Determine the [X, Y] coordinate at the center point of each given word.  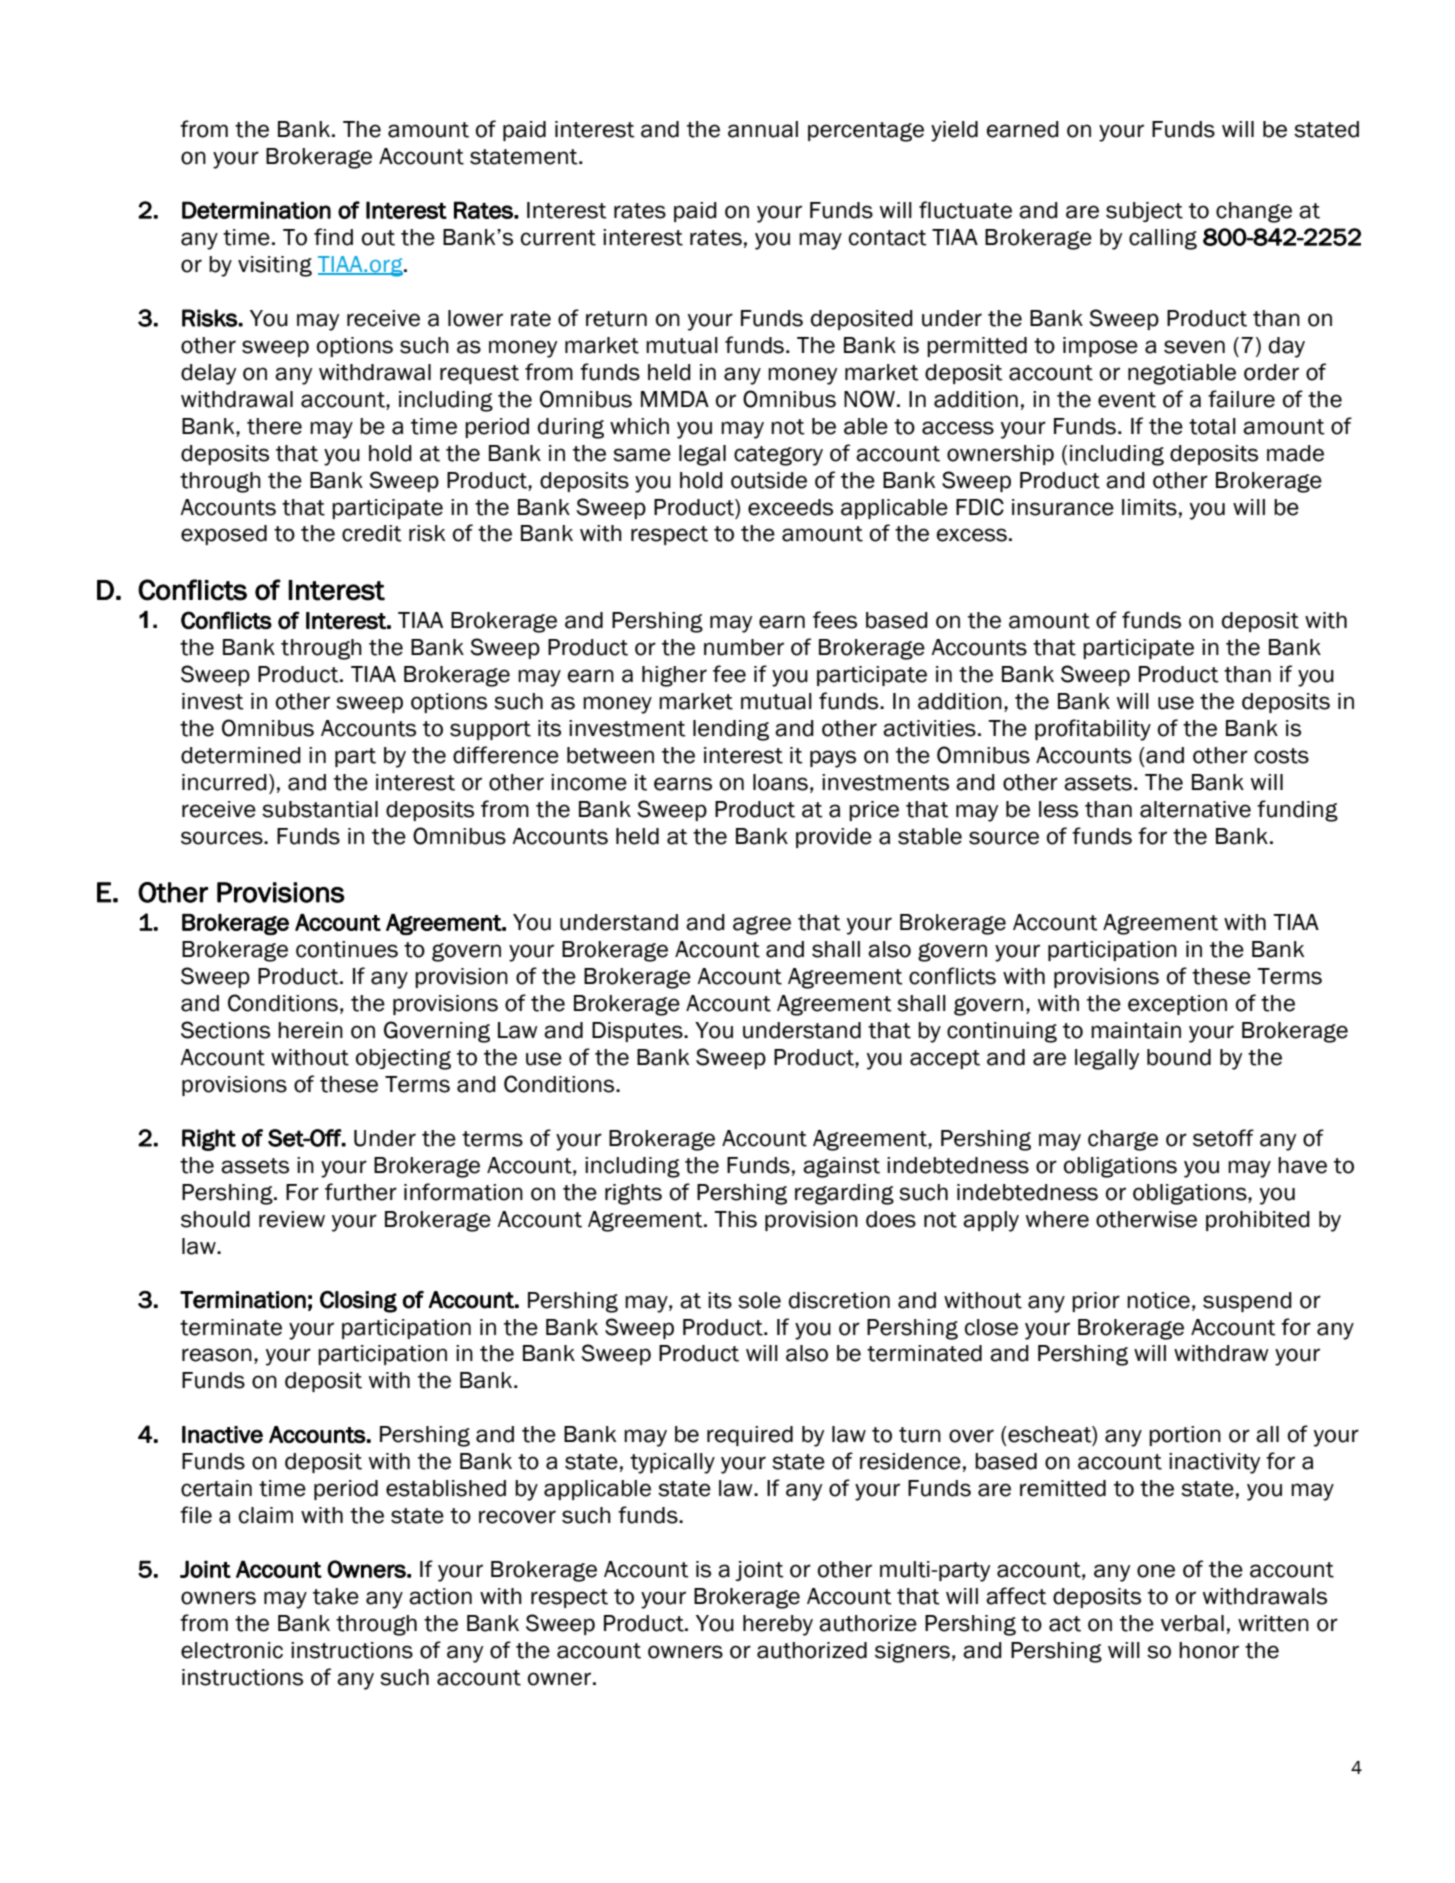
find [333, 237]
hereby [778, 1625]
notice [1158, 1300]
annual [763, 129]
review [292, 1219]
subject [1144, 212]
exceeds [790, 507]
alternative [1195, 809]
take [336, 1596]
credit [372, 533]
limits [1149, 507]
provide [834, 838]
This [735, 1219]
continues [347, 949]
